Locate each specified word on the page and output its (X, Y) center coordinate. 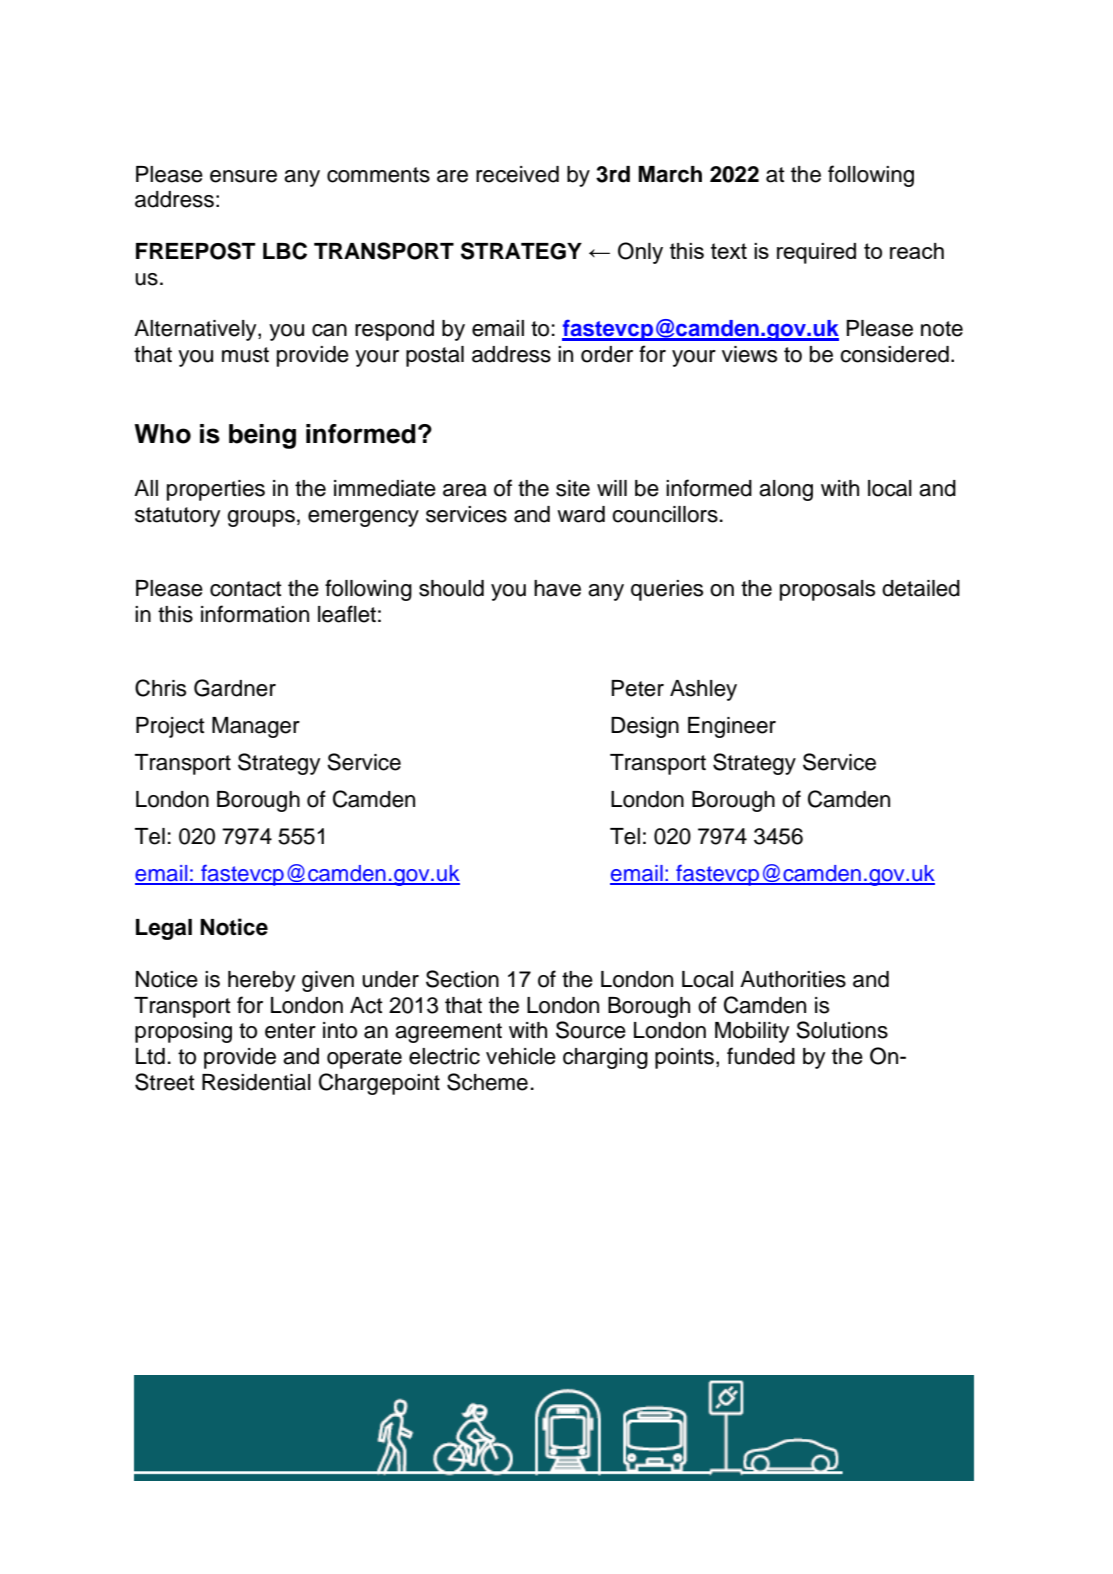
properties (216, 490)
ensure (243, 176)
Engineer (732, 727)
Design (645, 727)
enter (290, 1031)
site (573, 488)
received (517, 174)
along (786, 490)
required (816, 253)
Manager (256, 727)
